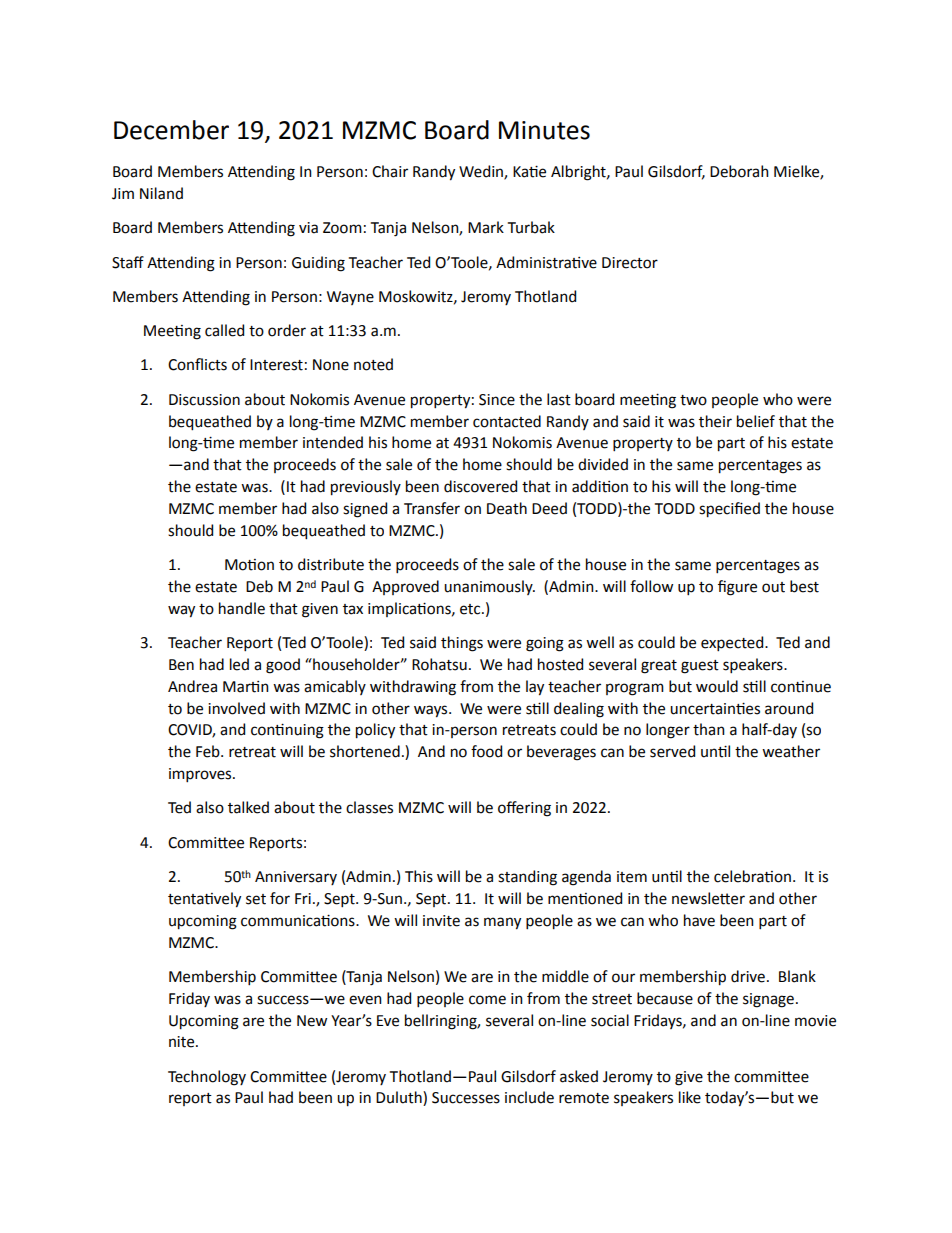 The width and height of the screenshot is (952, 1233). I want to click on improves, so click(201, 775).
